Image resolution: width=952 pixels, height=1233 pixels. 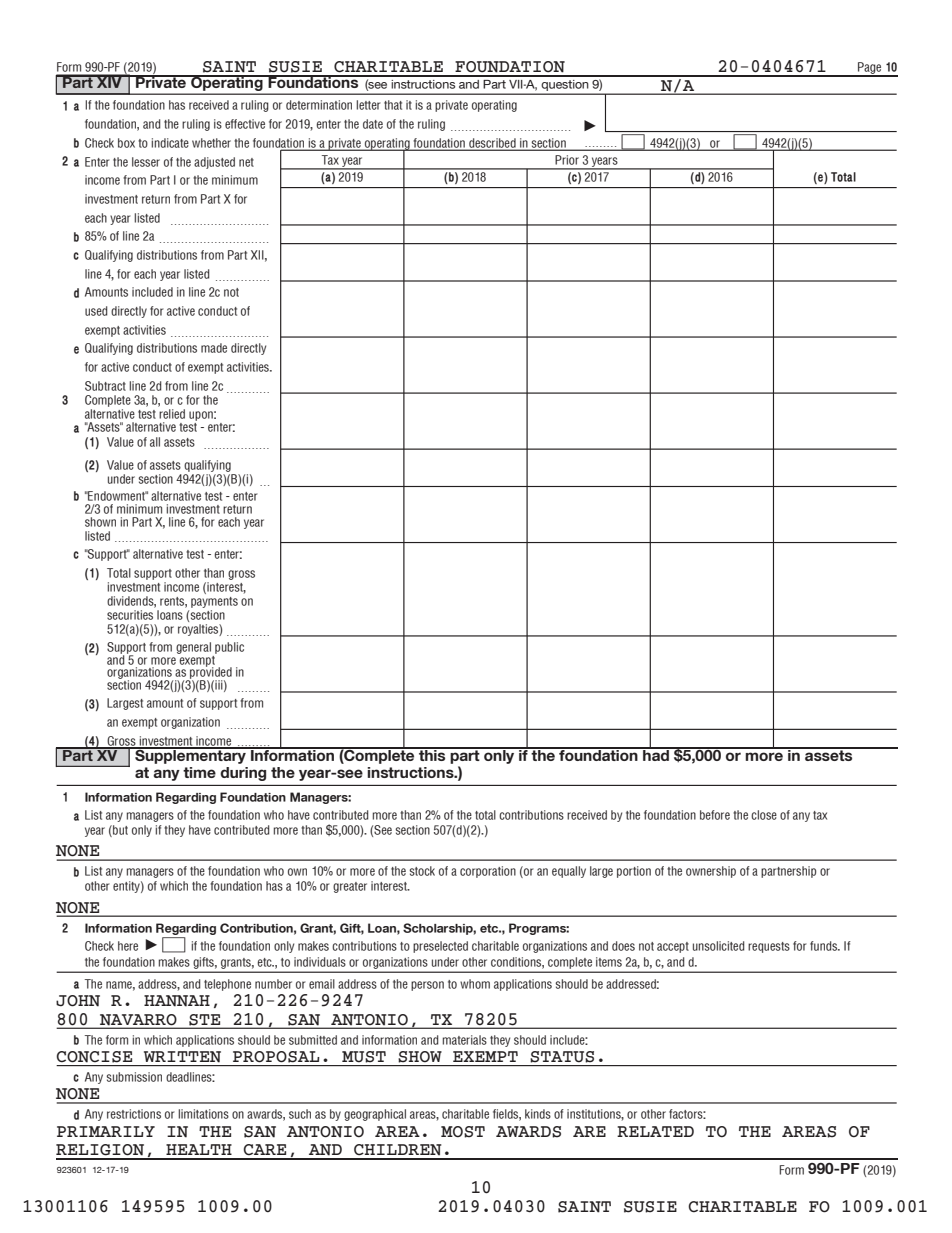 What do you see at coordinates (214, 348) in the image?
I see `made` at bounding box center [214, 348].
